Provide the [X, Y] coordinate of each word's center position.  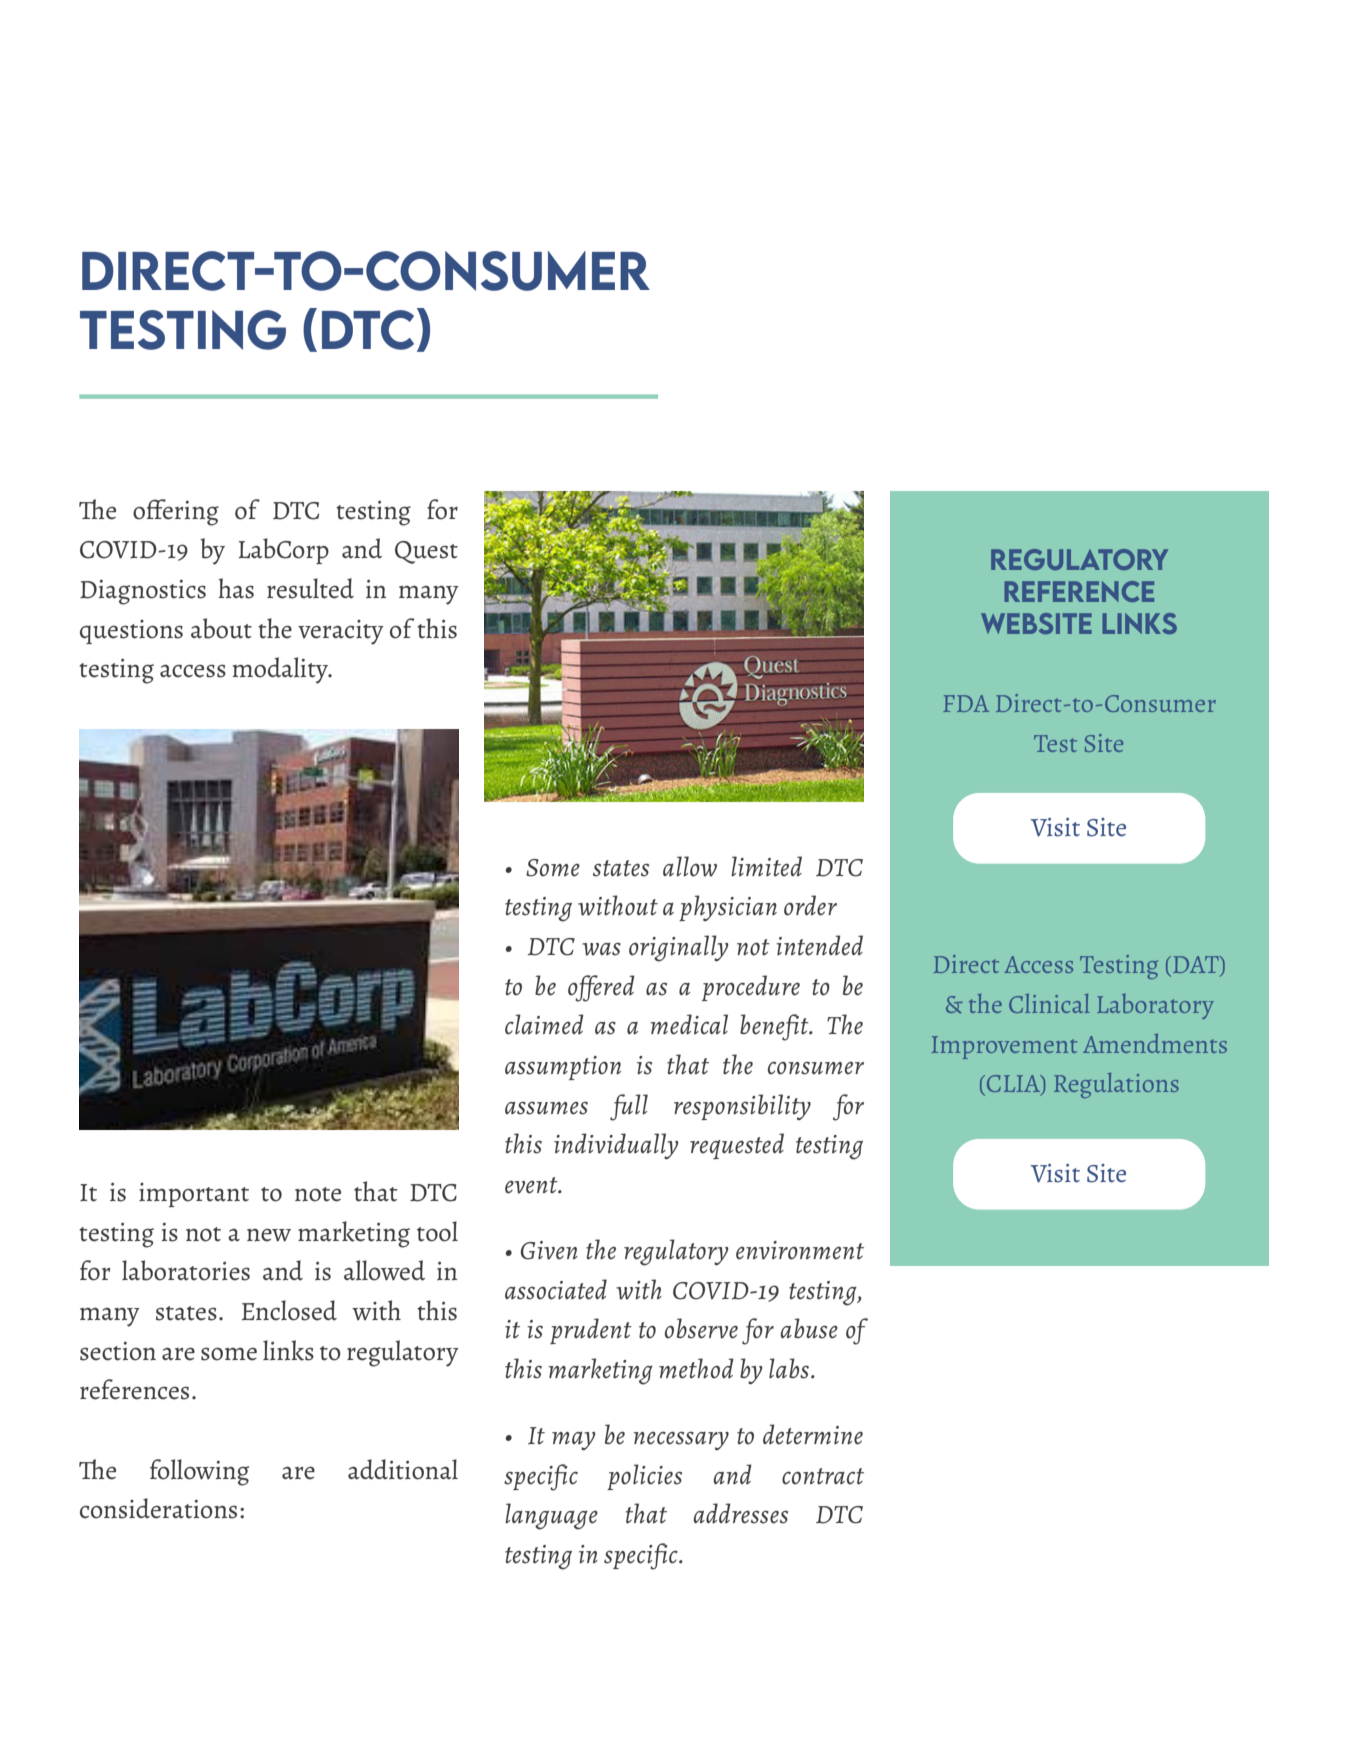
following [199, 1472]
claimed [544, 1024]
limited [766, 866]
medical [689, 1024]
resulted [310, 588]
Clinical [1049, 1003]
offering [176, 512]
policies [644, 1477]
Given [549, 1250]
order [810, 905]
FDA [966, 703]
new [269, 1235]
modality [282, 670]
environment [800, 1250]
